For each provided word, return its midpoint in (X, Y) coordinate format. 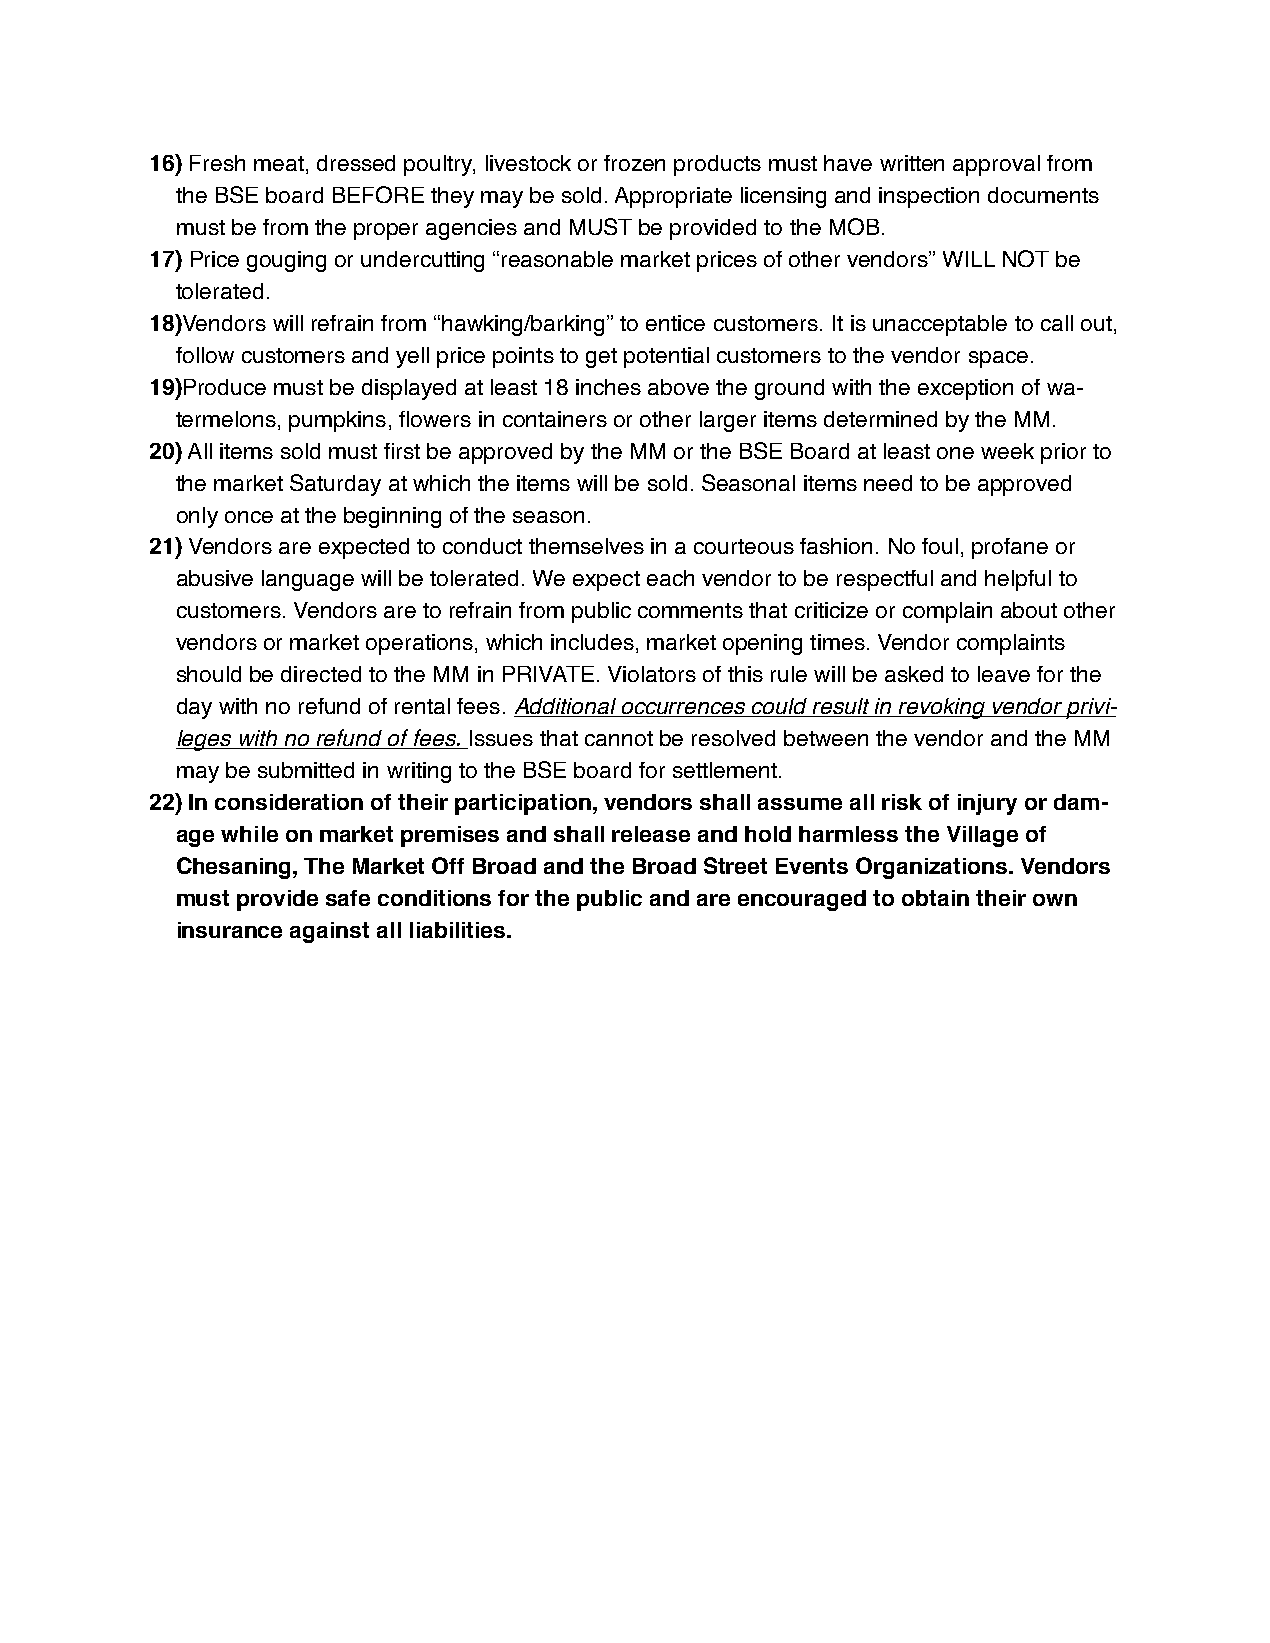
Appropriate (673, 197)
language (308, 580)
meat (279, 163)
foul (940, 546)
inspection (929, 197)
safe (348, 898)
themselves (586, 546)
